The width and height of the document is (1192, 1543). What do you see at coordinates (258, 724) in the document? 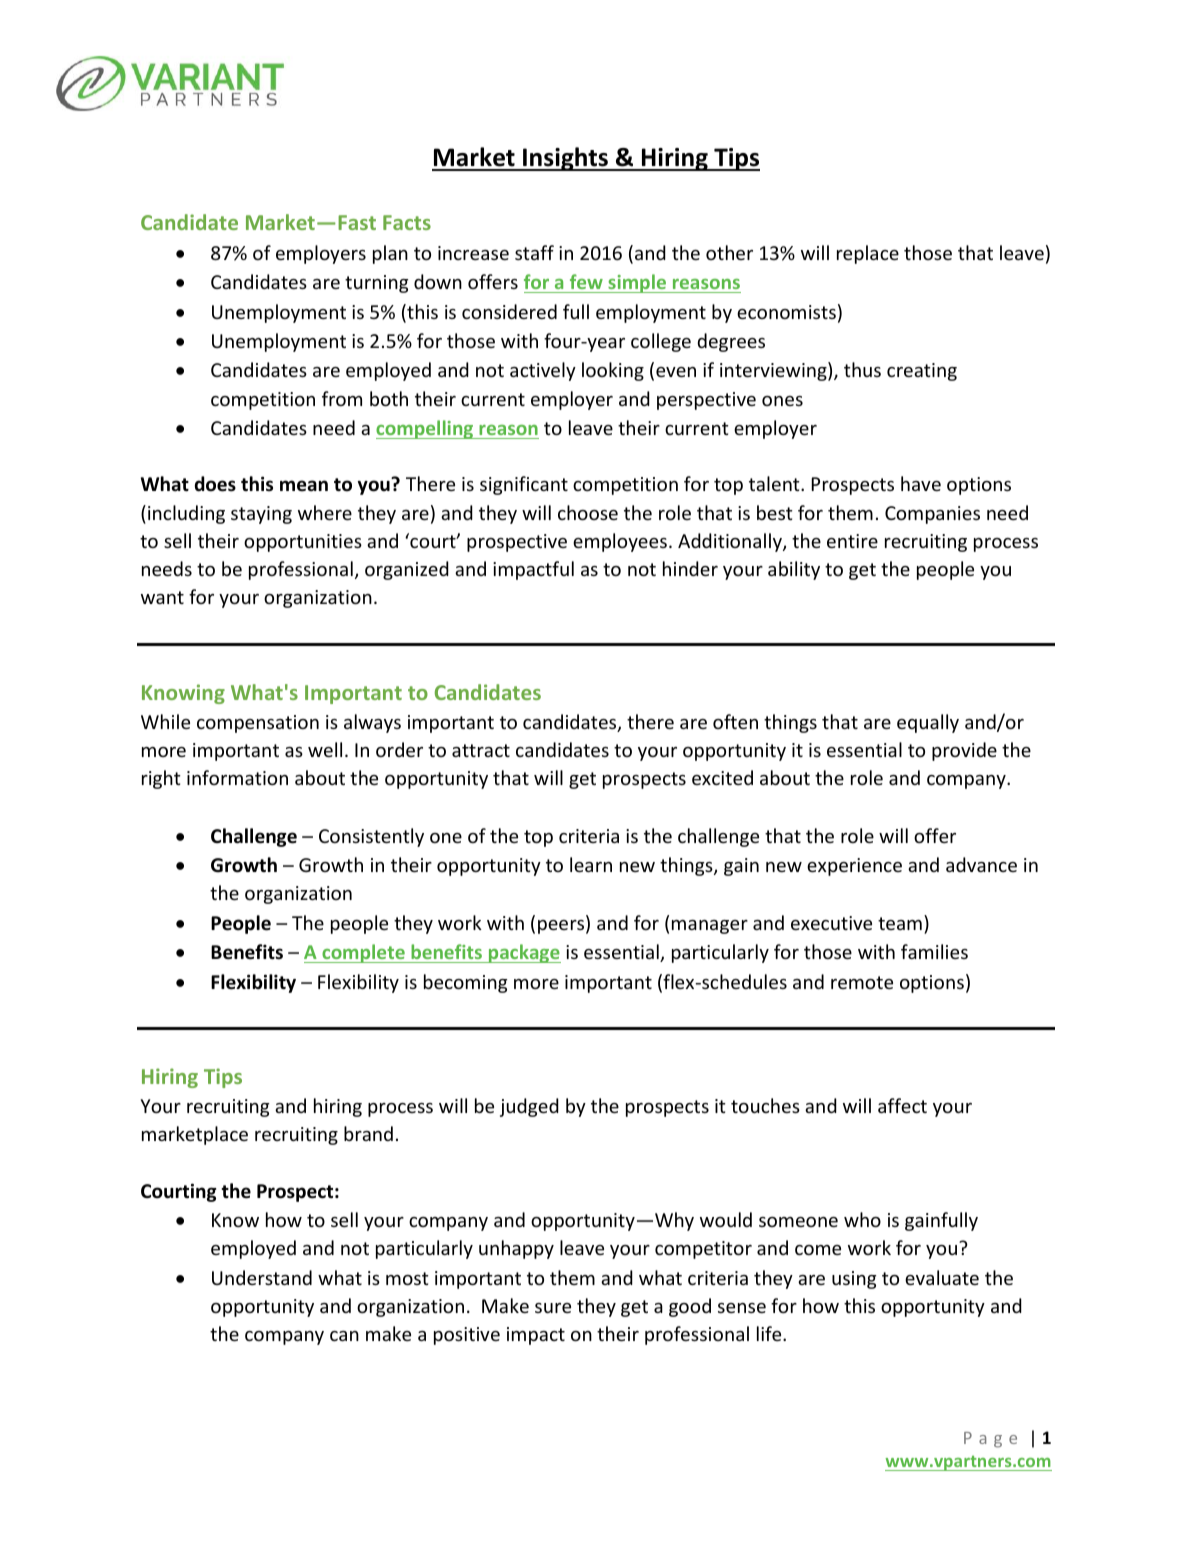
I see `compensation` at bounding box center [258, 724].
